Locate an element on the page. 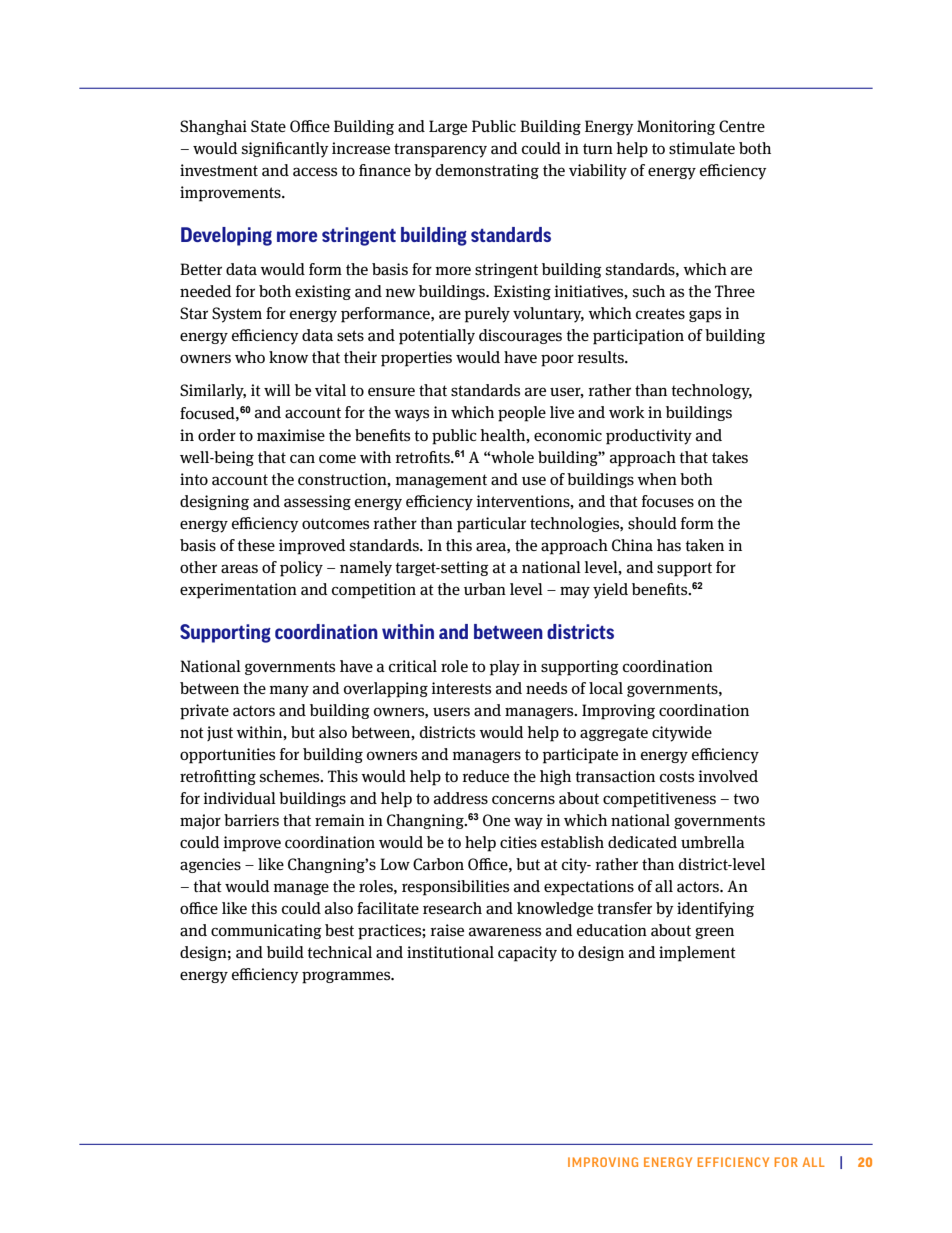 The height and width of the page is (1233, 952). implement is located at coordinates (697, 954).
